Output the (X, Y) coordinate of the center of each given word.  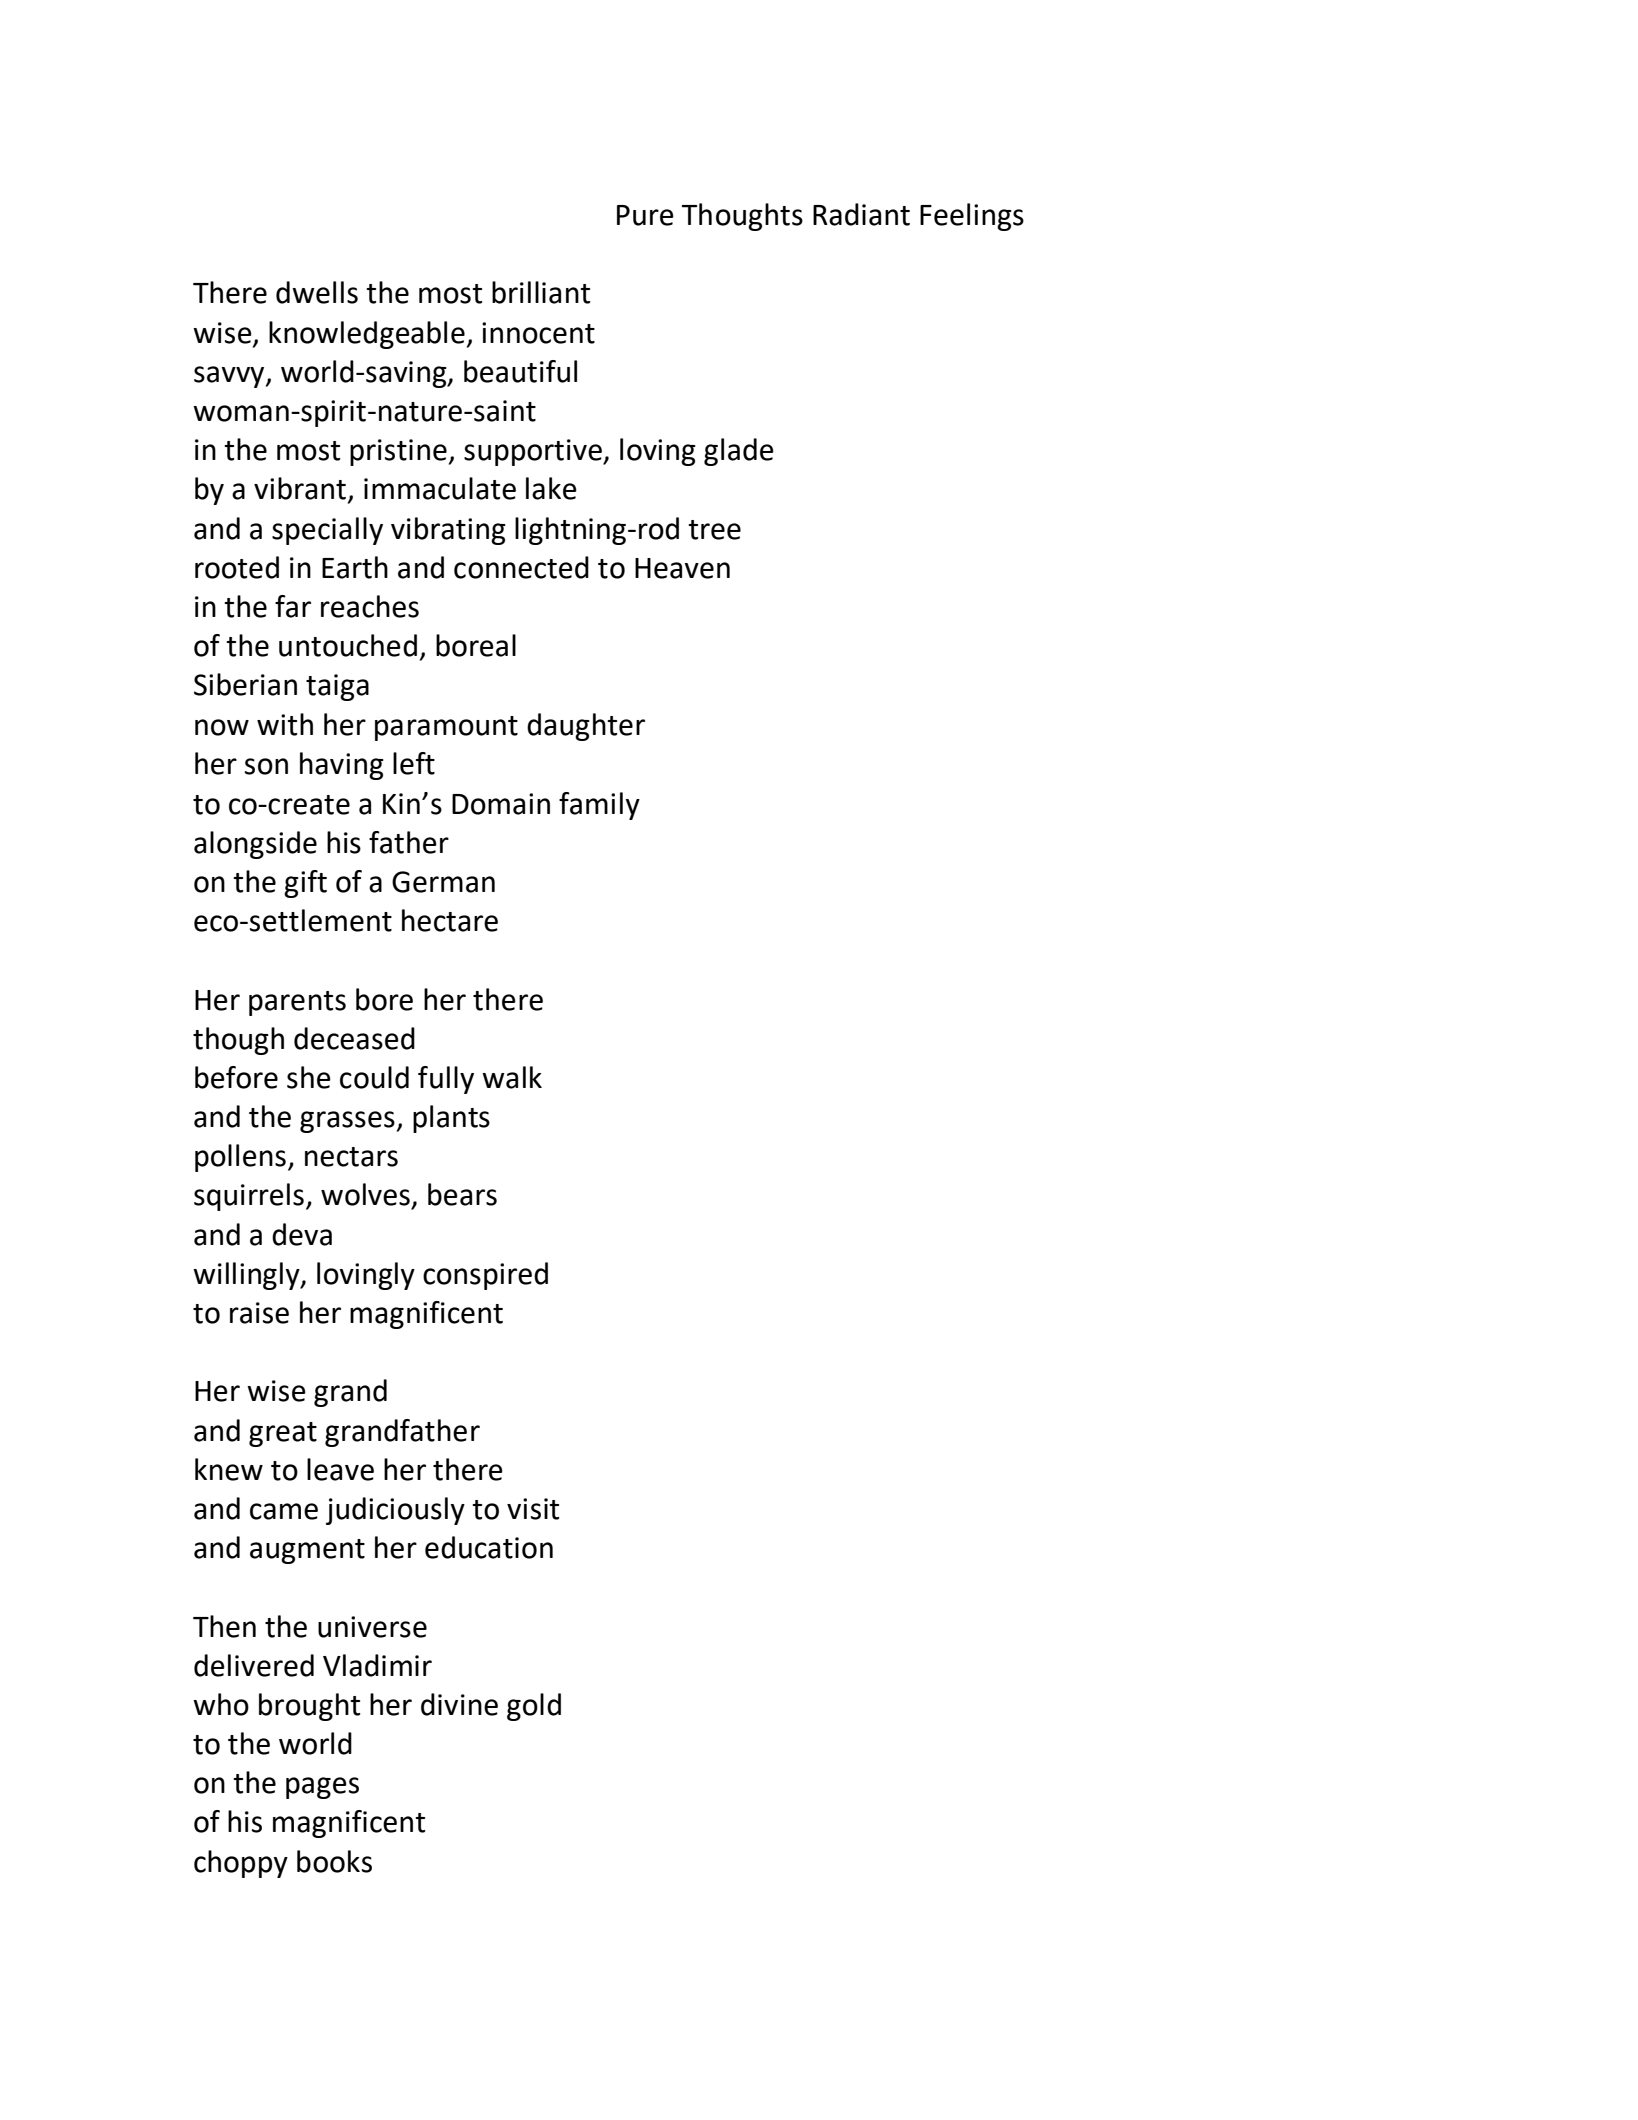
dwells (317, 292)
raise (259, 1313)
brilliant (541, 292)
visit (533, 1509)
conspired (485, 1276)
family (599, 806)
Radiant (861, 214)
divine (459, 1704)
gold (534, 1707)
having (342, 766)
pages (322, 1788)
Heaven (682, 568)
